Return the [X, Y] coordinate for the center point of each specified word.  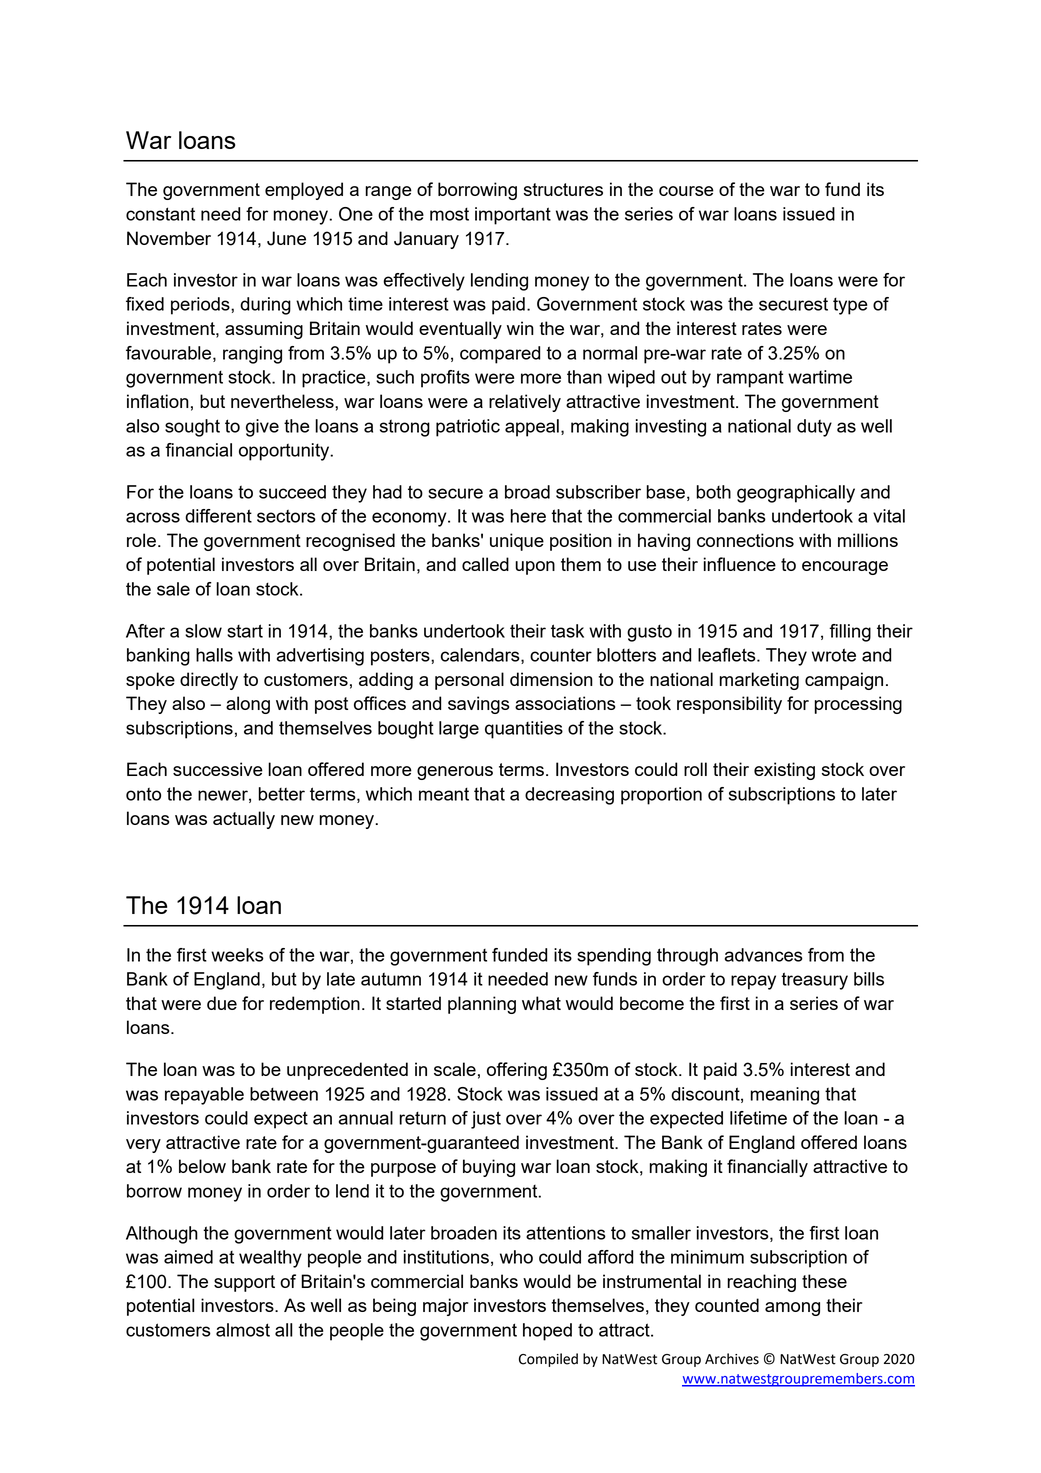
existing [784, 771]
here [528, 516]
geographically [796, 494]
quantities [524, 730]
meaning [785, 1096]
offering [517, 1071]
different [218, 516]
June [286, 238]
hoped [547, 1332]
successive [218, 769]
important [513, 216]
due [222, 1003]
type [850, 306]
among [792, 1309]
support [244, 1283]
